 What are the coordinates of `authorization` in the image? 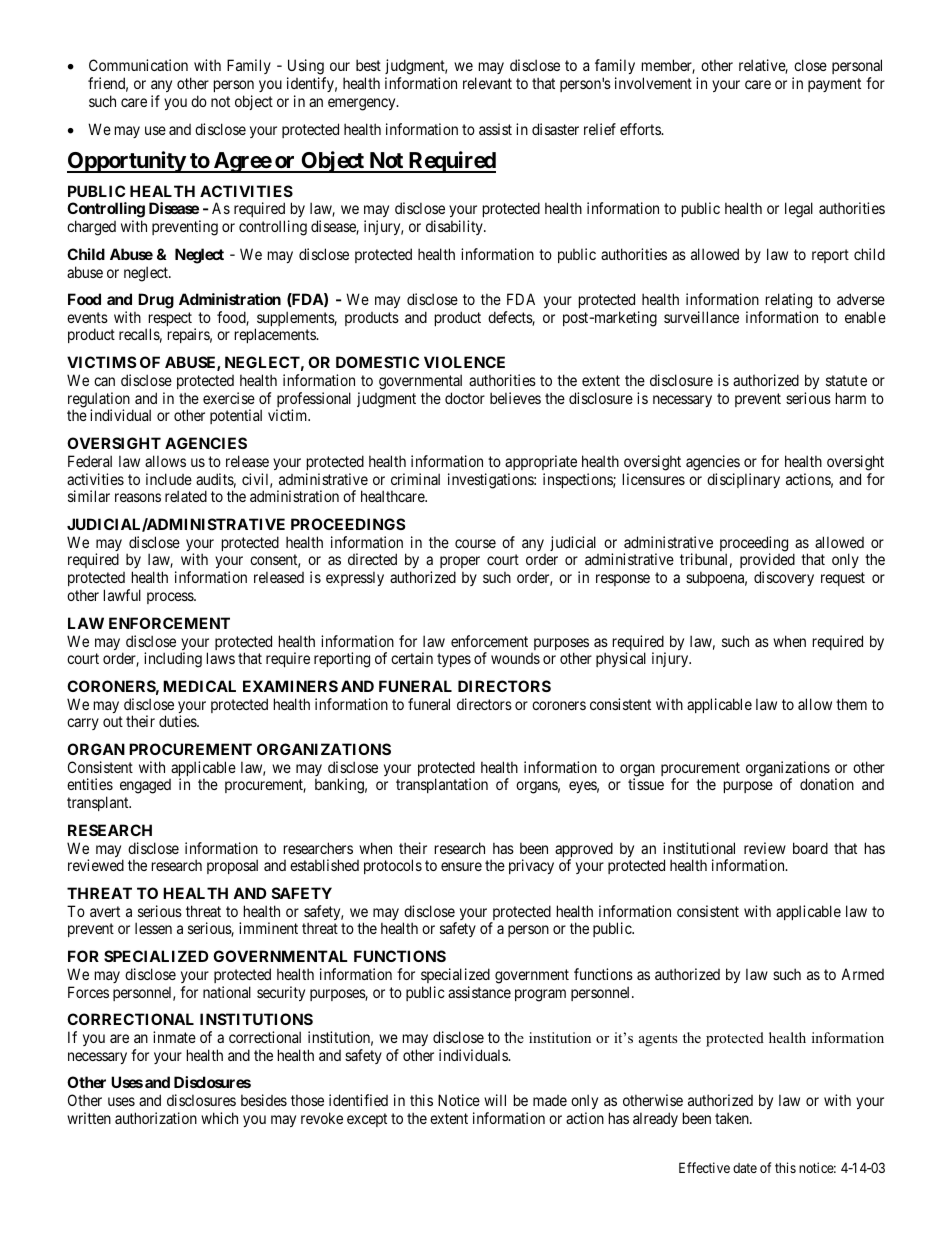 It's located at (156, 1118).
